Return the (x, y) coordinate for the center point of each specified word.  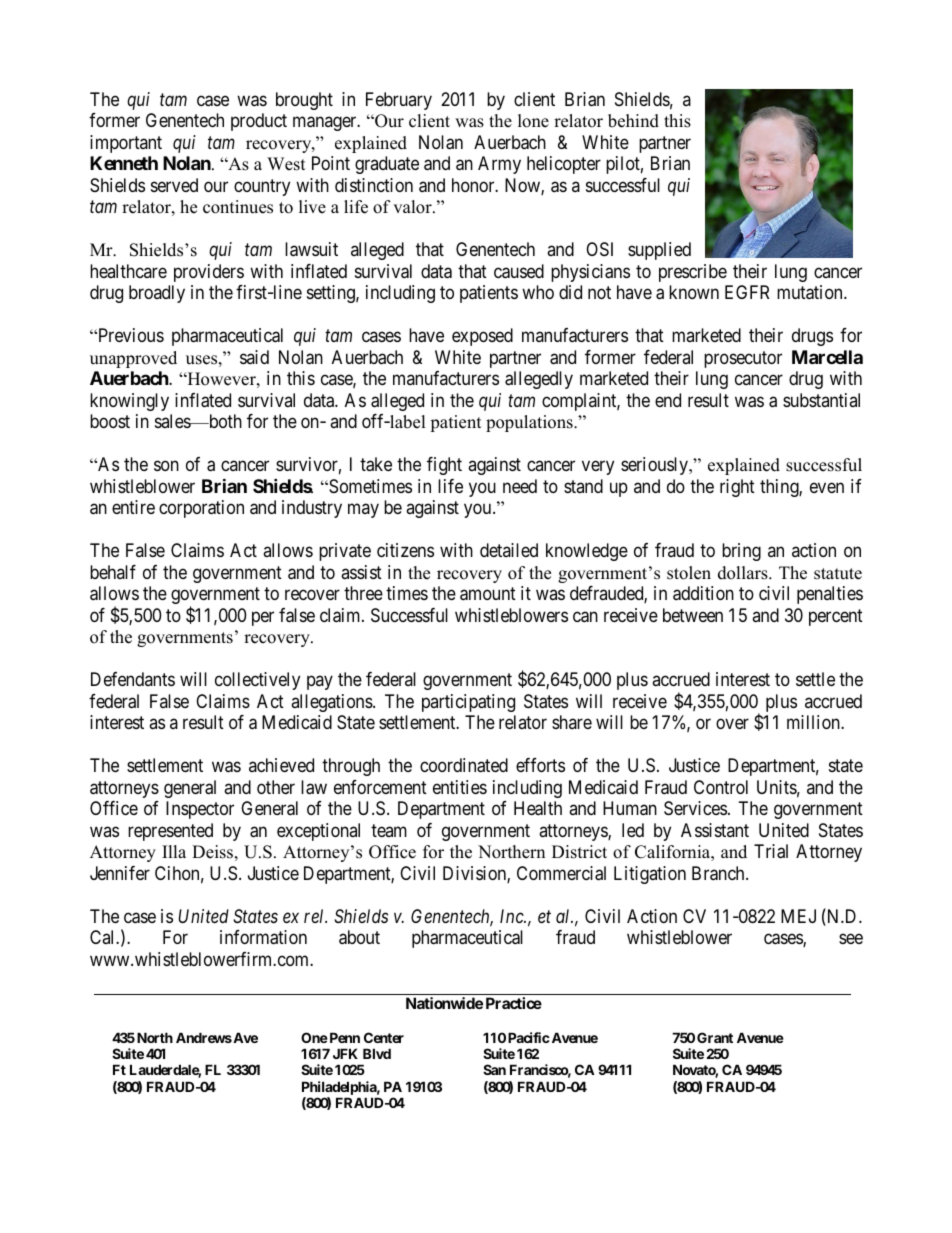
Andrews (204, 1037)
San (494, 1069)
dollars (744, 573)
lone (533, 121)
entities (460, 787)
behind (633, 121)
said (254, 357)
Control (721, 787)
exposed (482, 337)
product (259, 122)
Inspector (200, 810)
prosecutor (743, 359)
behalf (113, 572)
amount (488, 594)
